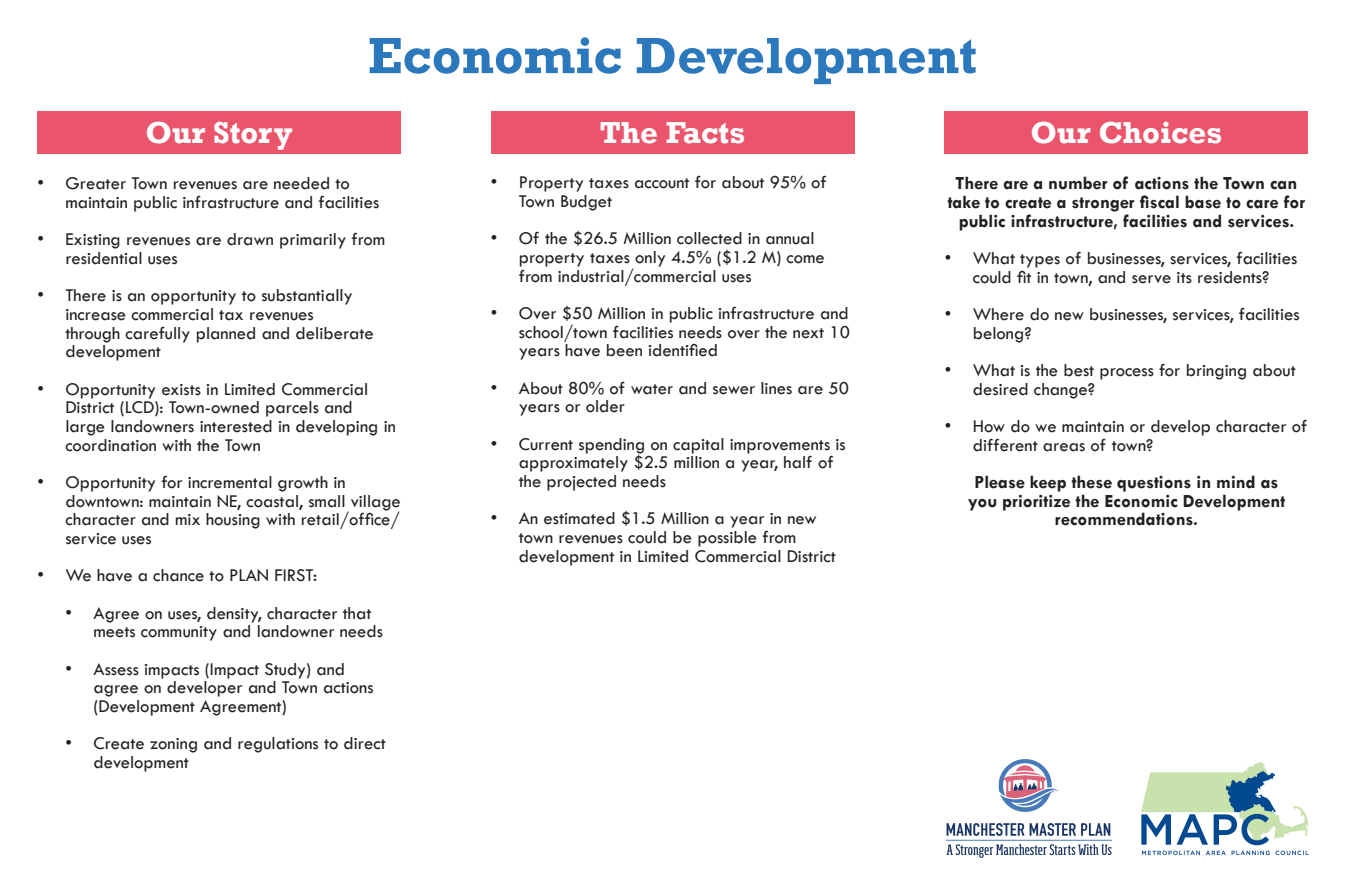 The width and height of the page is (1345, 896). Describe the element at coordinates (705, 133) in the page. I see `Facts` at that location.
